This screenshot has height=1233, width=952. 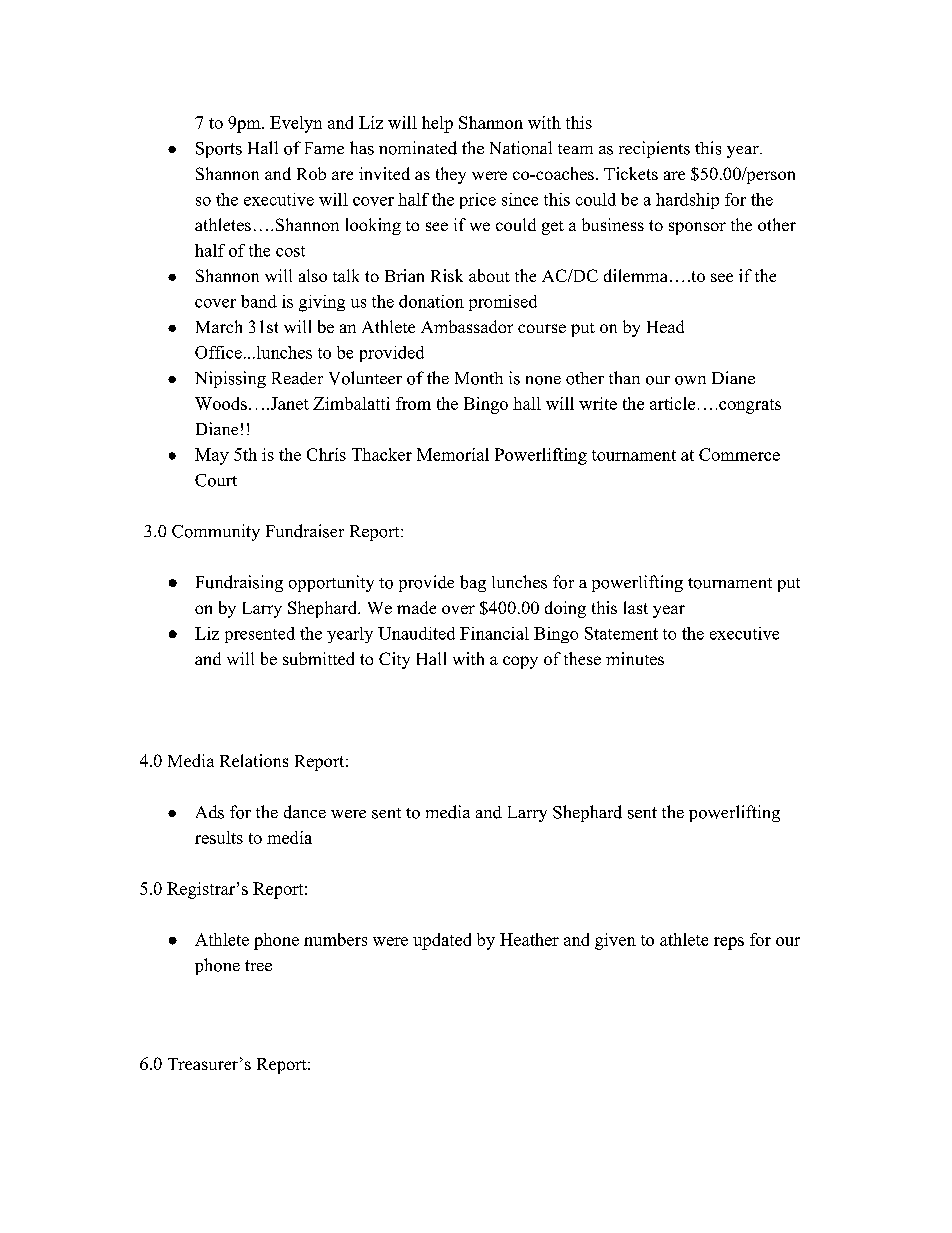 What do you see at coordinates (520, 662) in the screenshot?
I see `copy` at bounding box center [520, 662].
